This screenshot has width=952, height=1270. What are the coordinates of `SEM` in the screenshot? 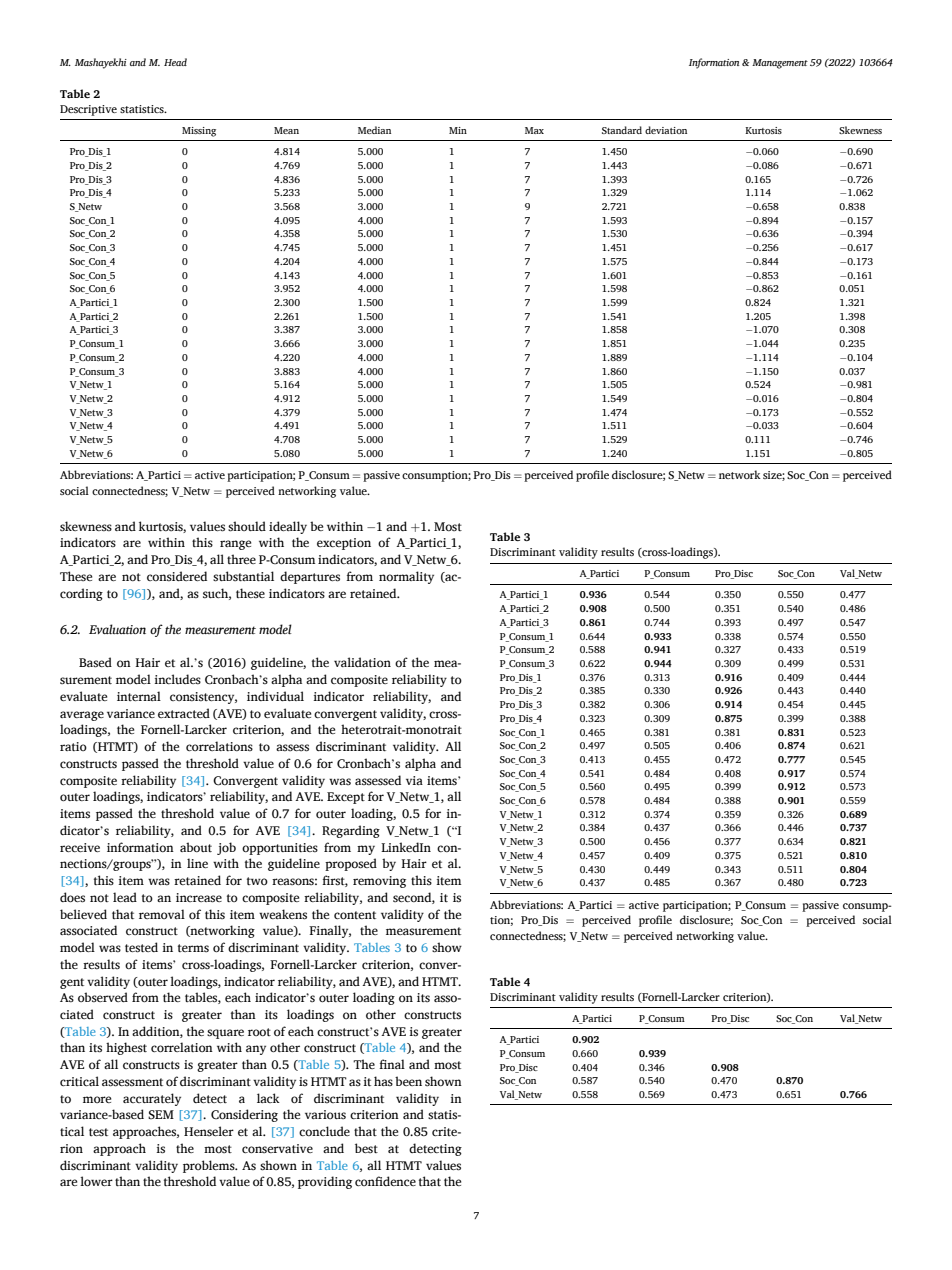 It's located at (161, 1115).
